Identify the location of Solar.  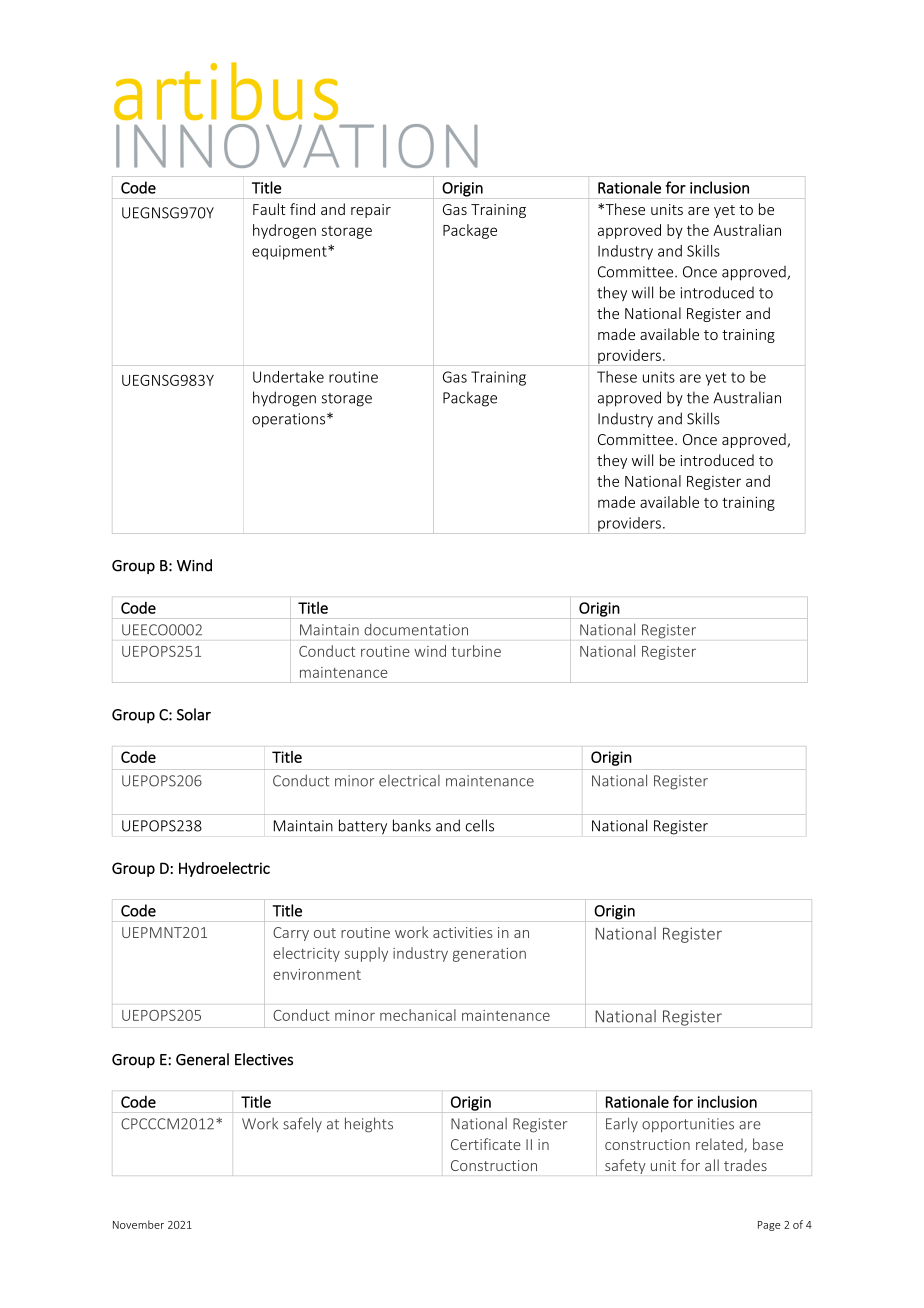
(194, 714).
